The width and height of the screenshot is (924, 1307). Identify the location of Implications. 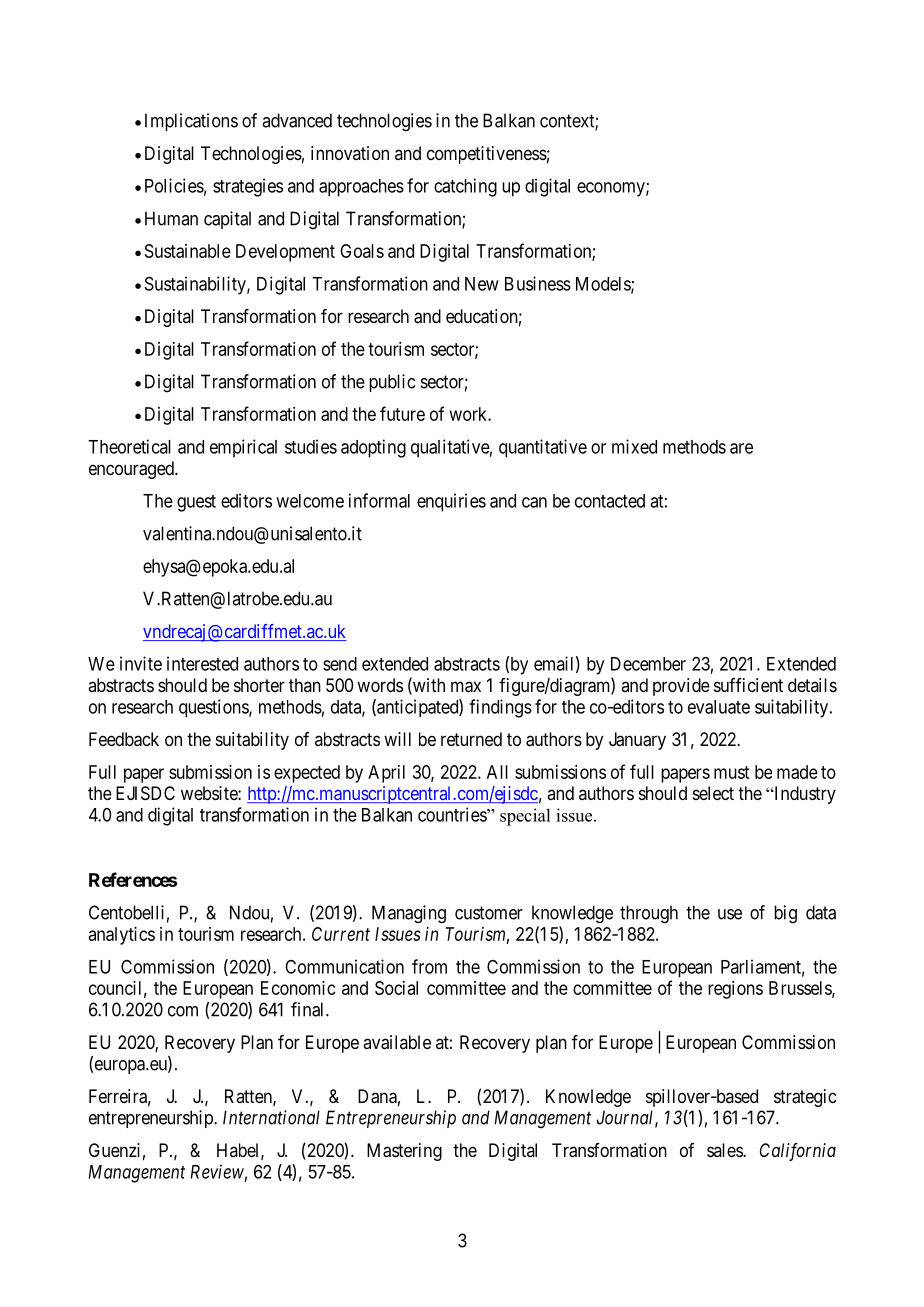
(191, 122).
